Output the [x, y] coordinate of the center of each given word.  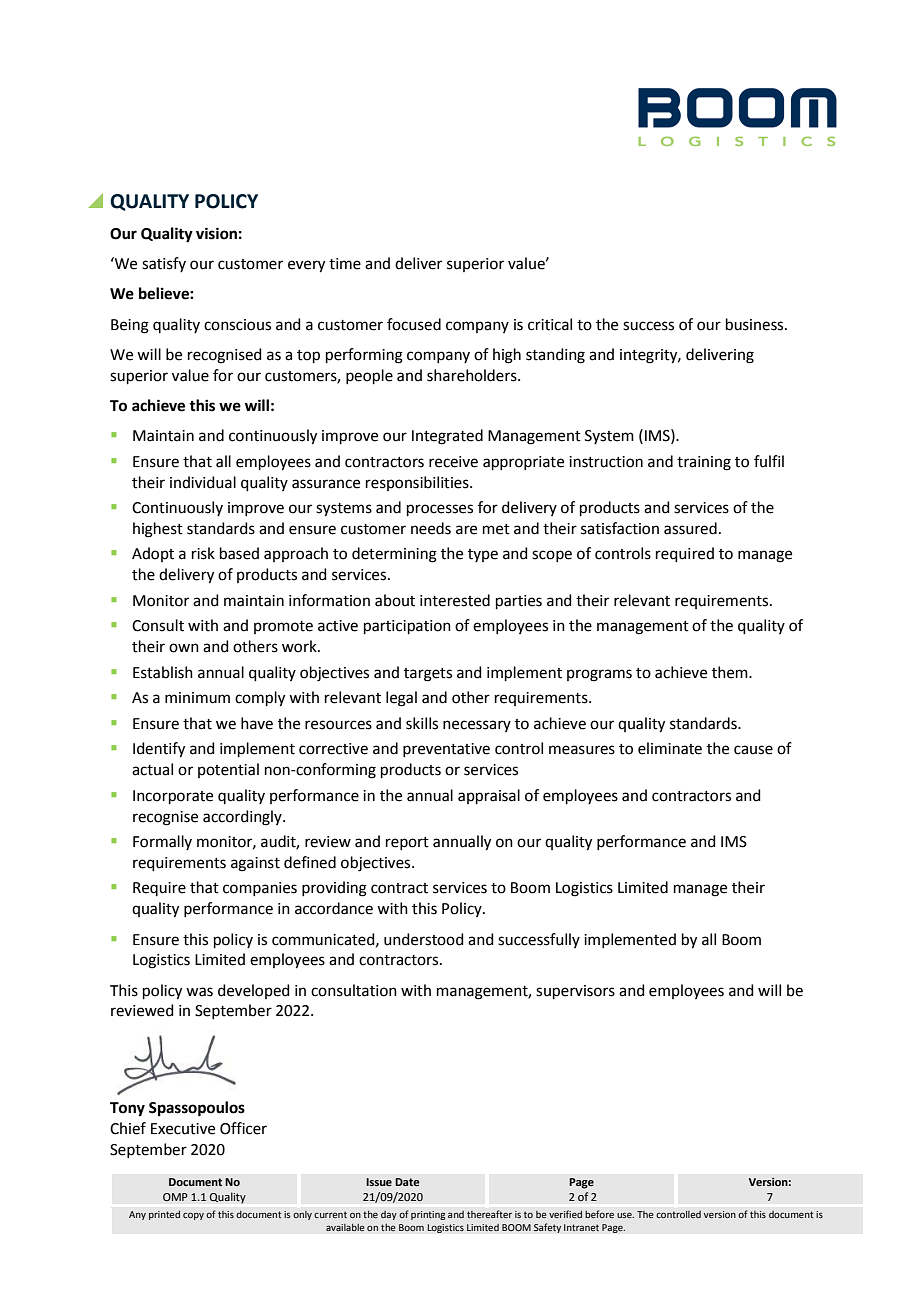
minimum [197, 698]
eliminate [670, 748]
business [756, 324]
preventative [446, 750]
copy [193, 1216]
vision [216, 233]
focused [414, 324]
